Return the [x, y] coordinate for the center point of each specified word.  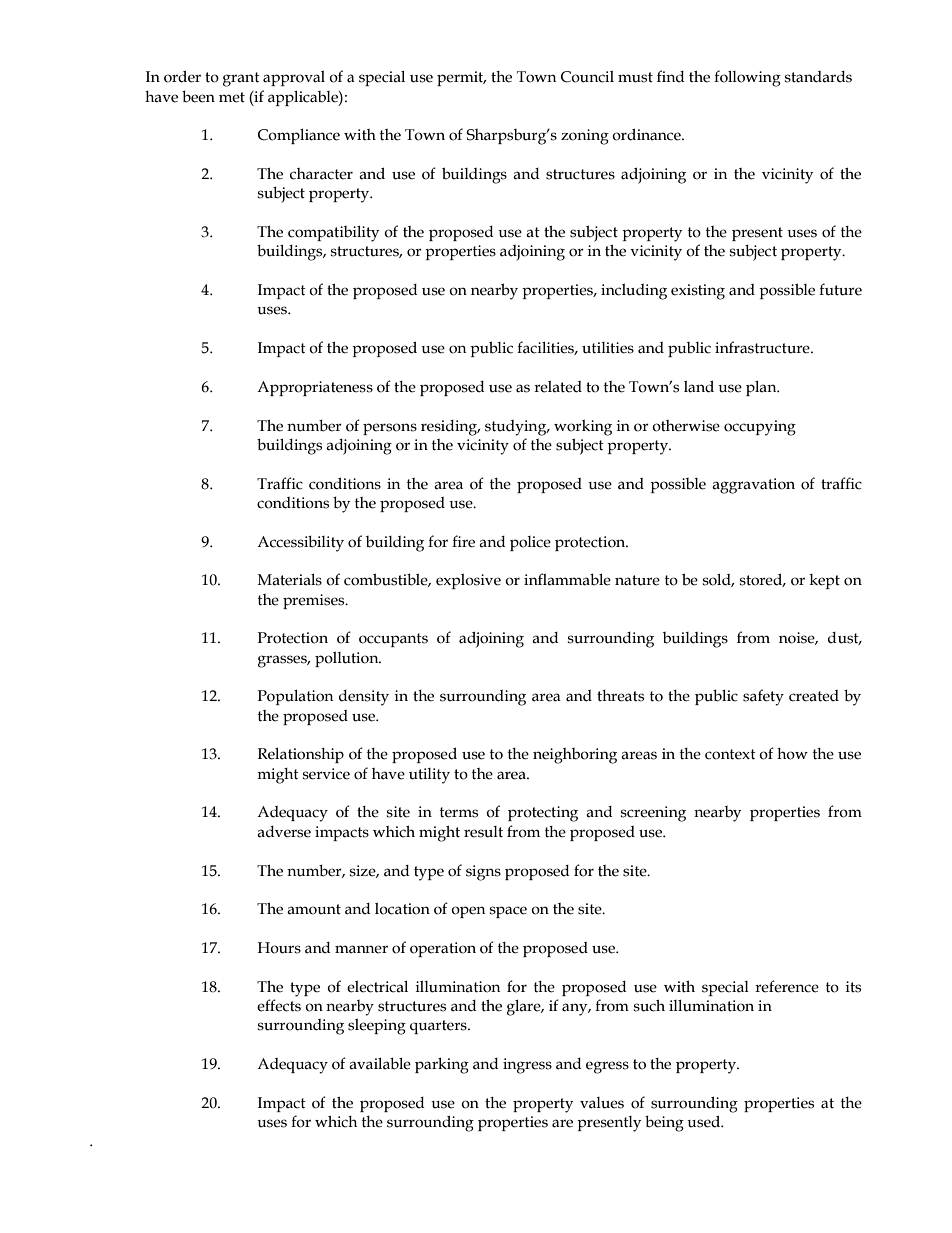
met [232, 97]
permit [461, 78]
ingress [527, 1066]
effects [279, 1005]
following [747, 78]
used [705, 1121]
